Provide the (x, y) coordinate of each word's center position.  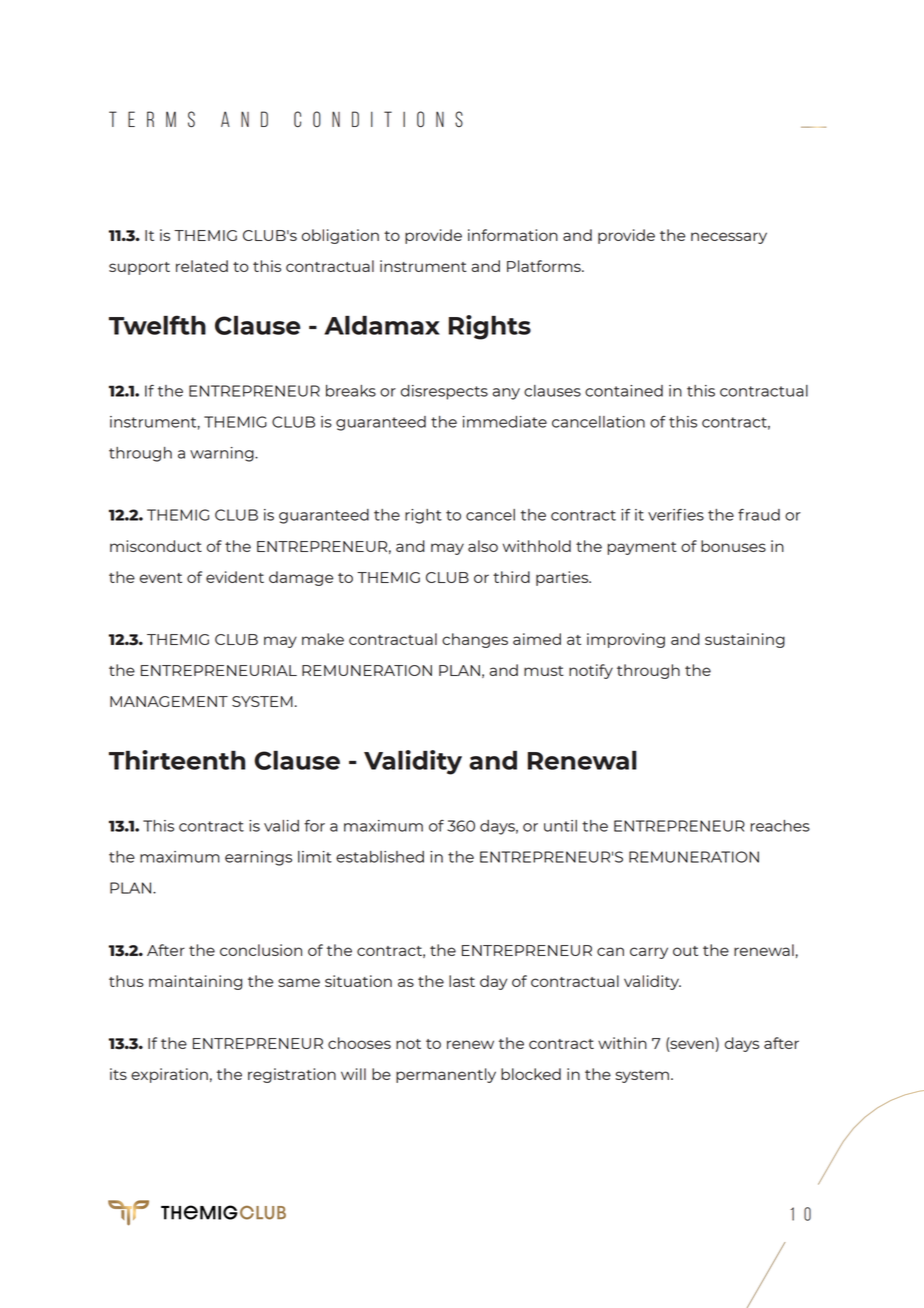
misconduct (156, 546)
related (202, 266)
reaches (780, 826)
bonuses (733, 546)
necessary (729, 238)
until (560, 826)
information (513, 235)
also (483, 546)
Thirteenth (177, 760)
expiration (169, 1075)
